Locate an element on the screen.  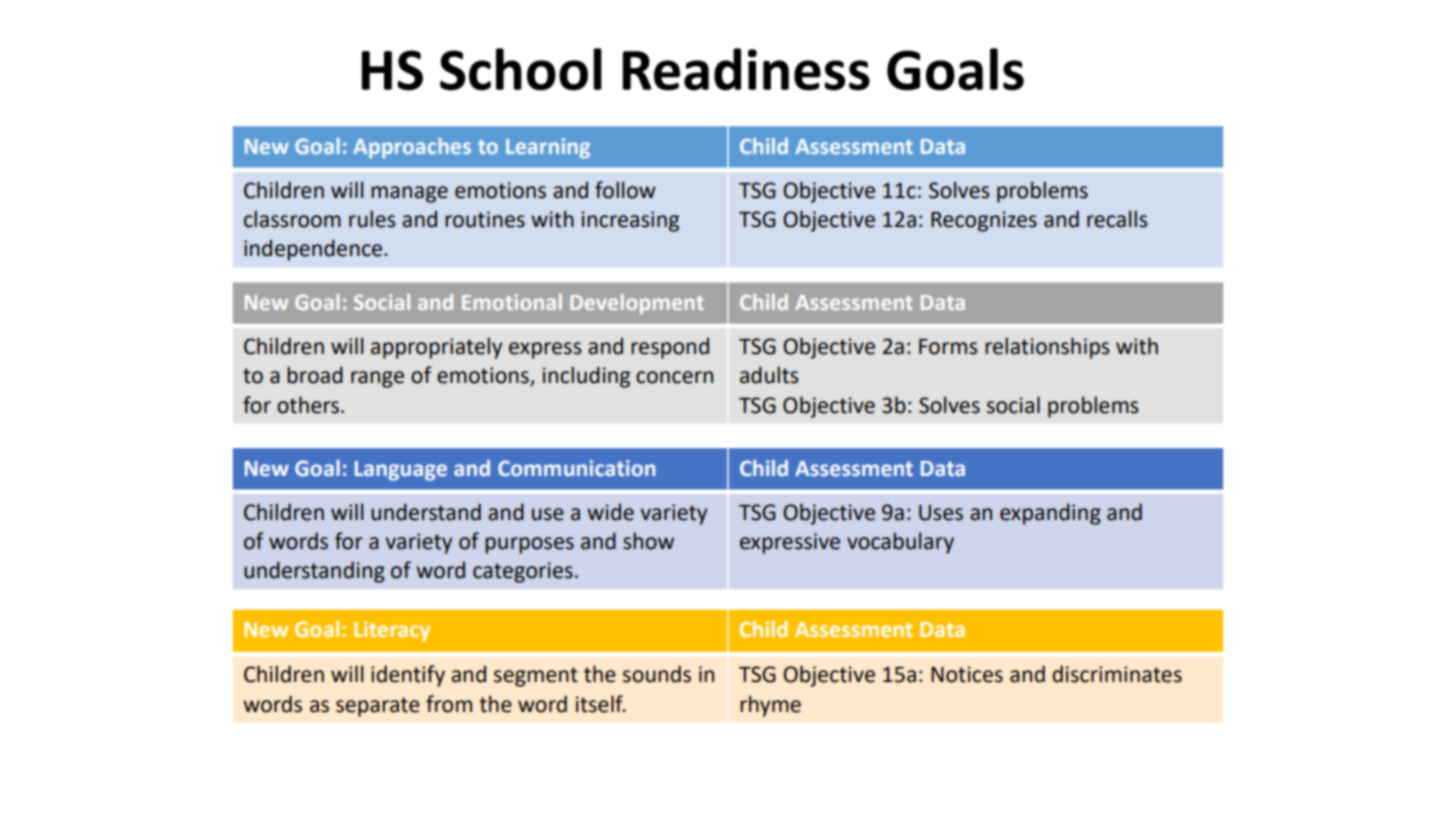
sounds is located at coordinates (657, 674).
